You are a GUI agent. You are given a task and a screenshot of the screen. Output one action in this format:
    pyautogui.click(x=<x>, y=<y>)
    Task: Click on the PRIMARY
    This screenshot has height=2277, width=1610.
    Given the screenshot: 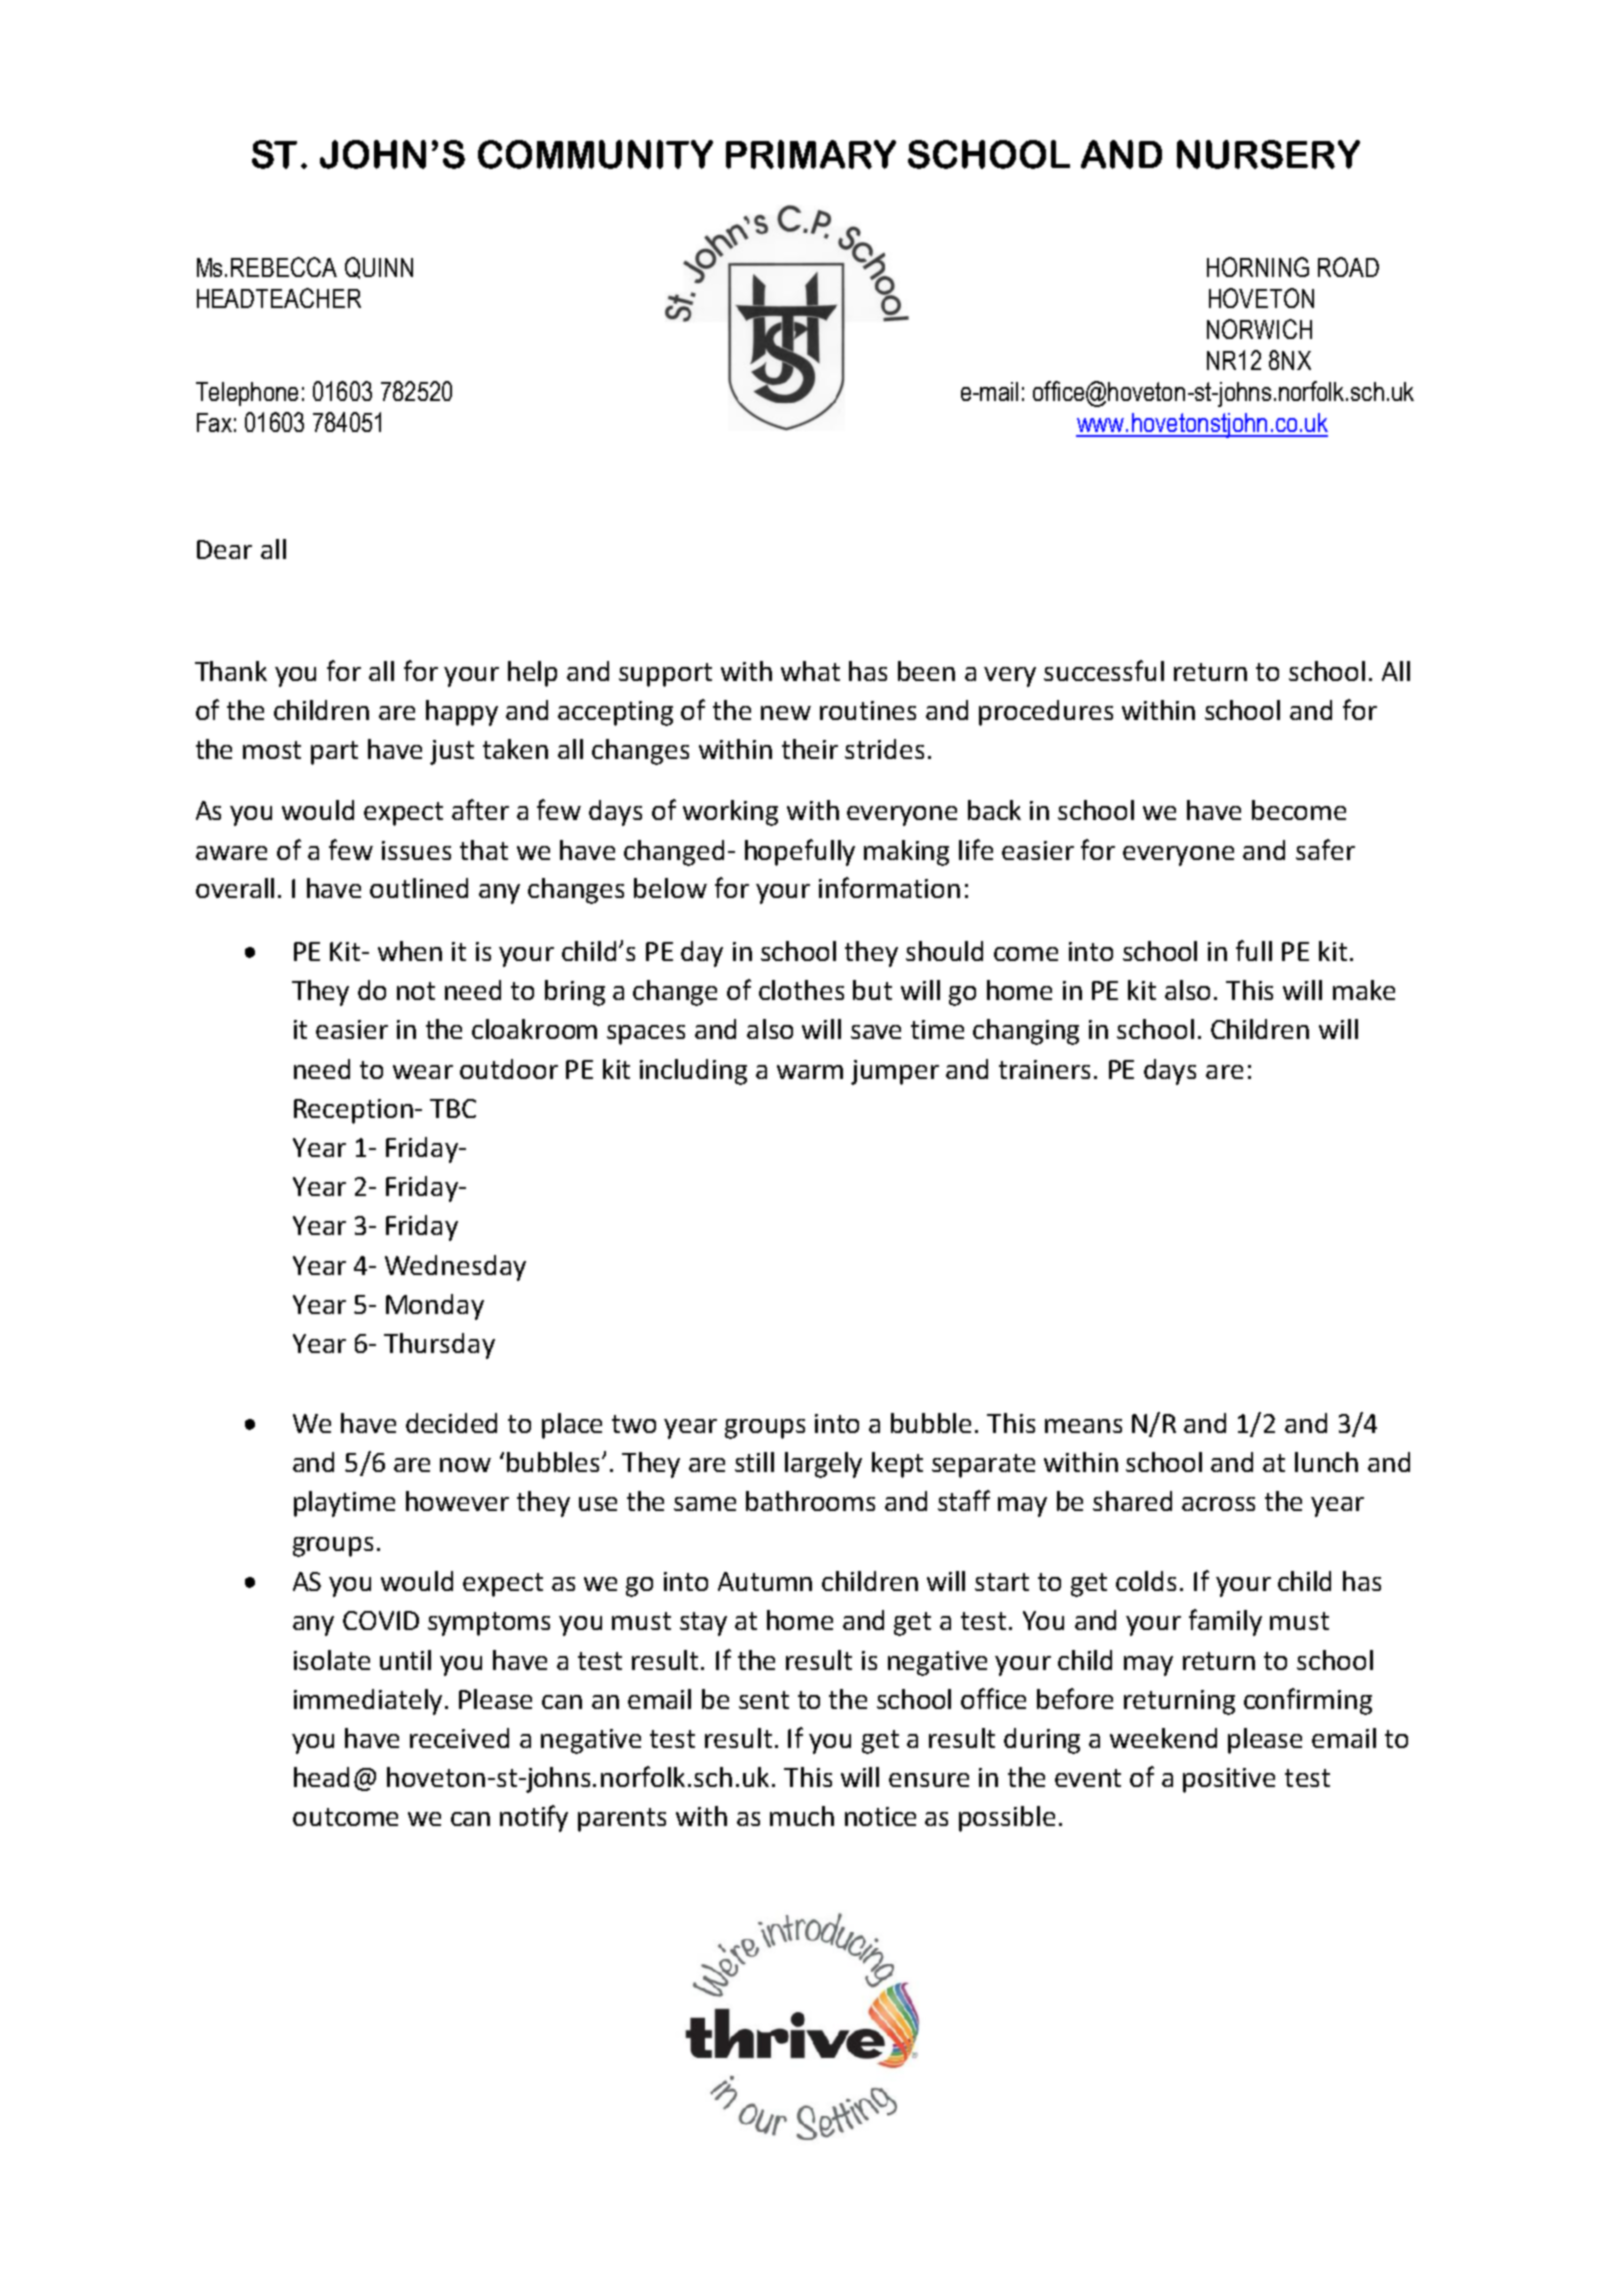 What is the action you would take?
    pyautogui.click(x=811, y=154)
